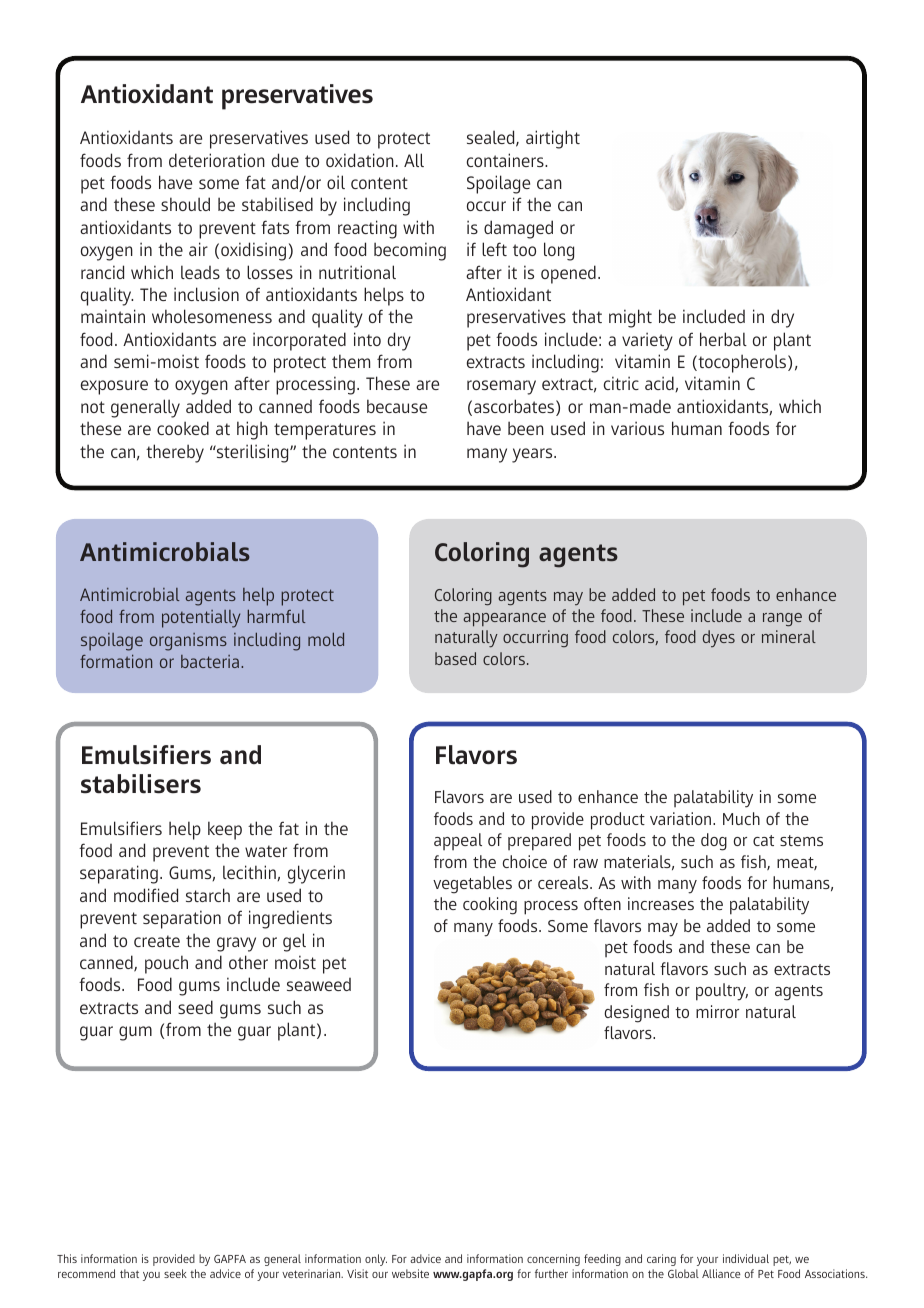 This page has width=924, height=1308. Describe the element at coordinates (782, 620) in the page. I see `range` at that location.
